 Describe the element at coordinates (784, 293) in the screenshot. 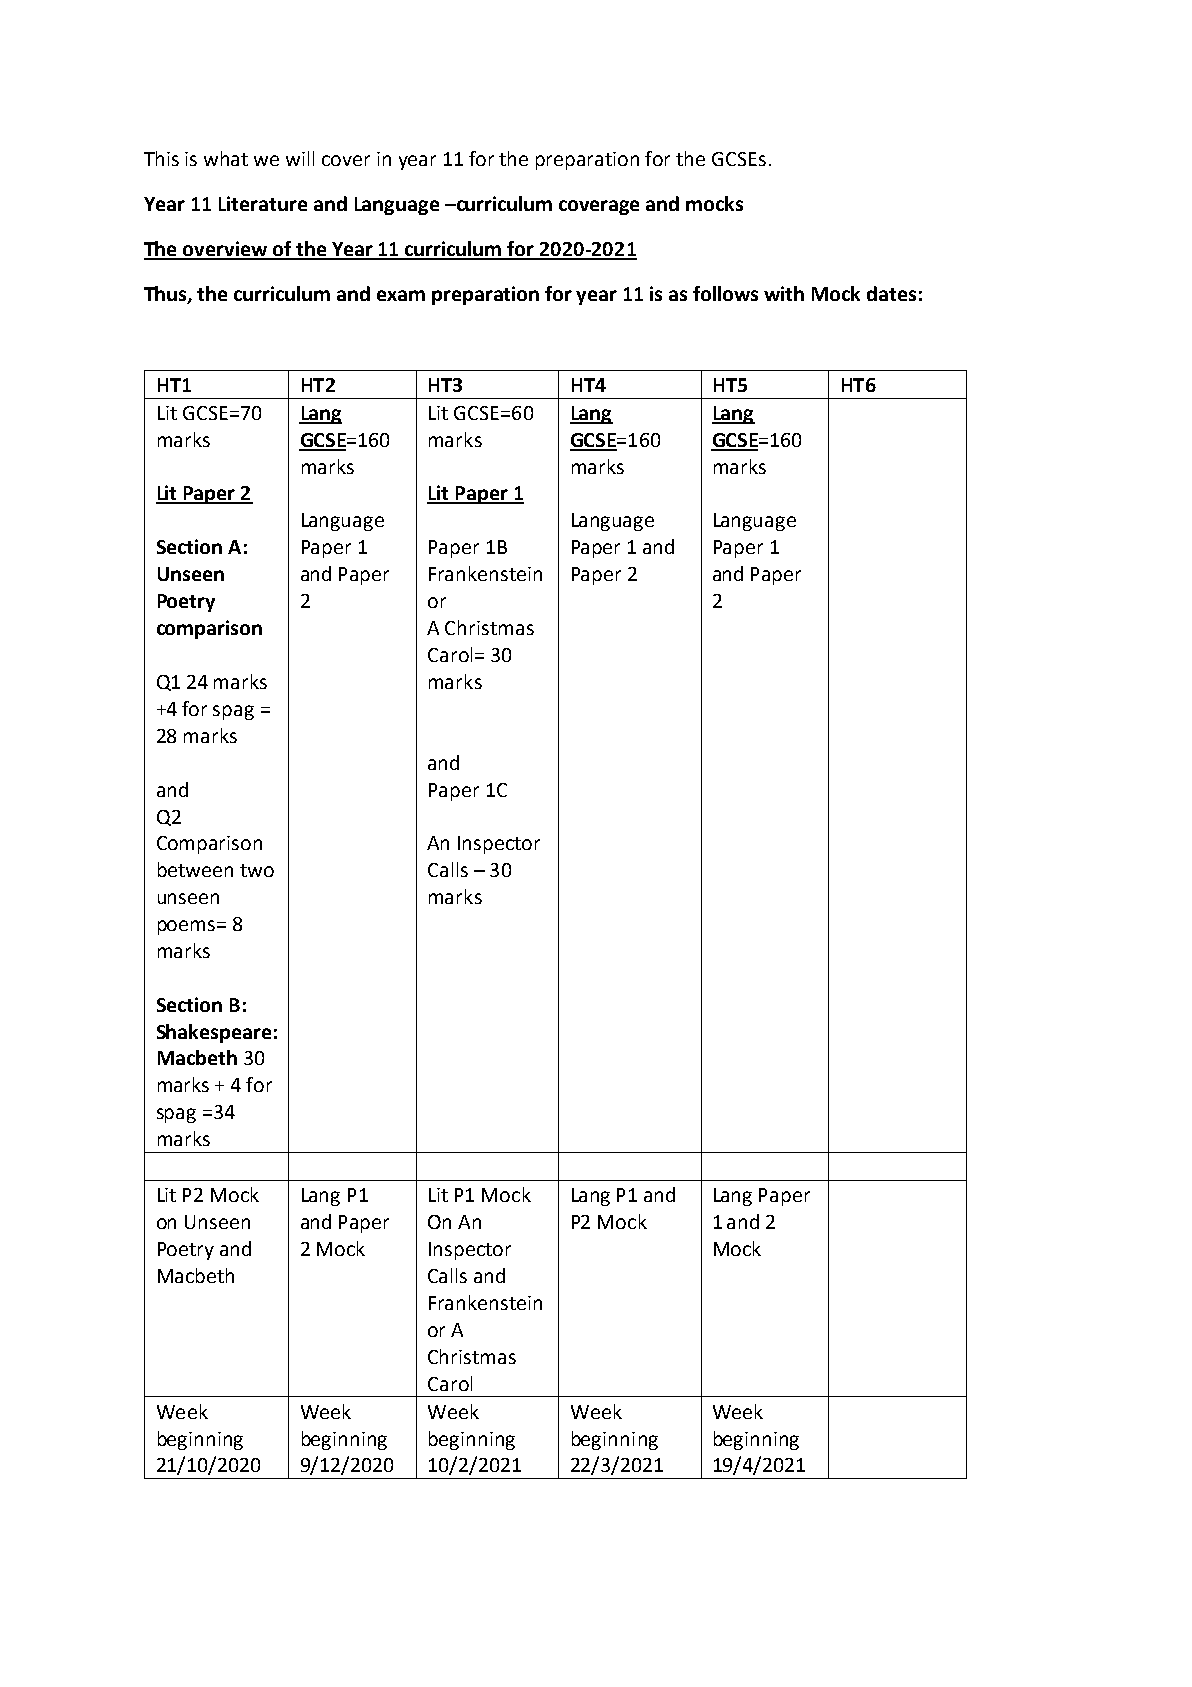

I see `with` at that location.
